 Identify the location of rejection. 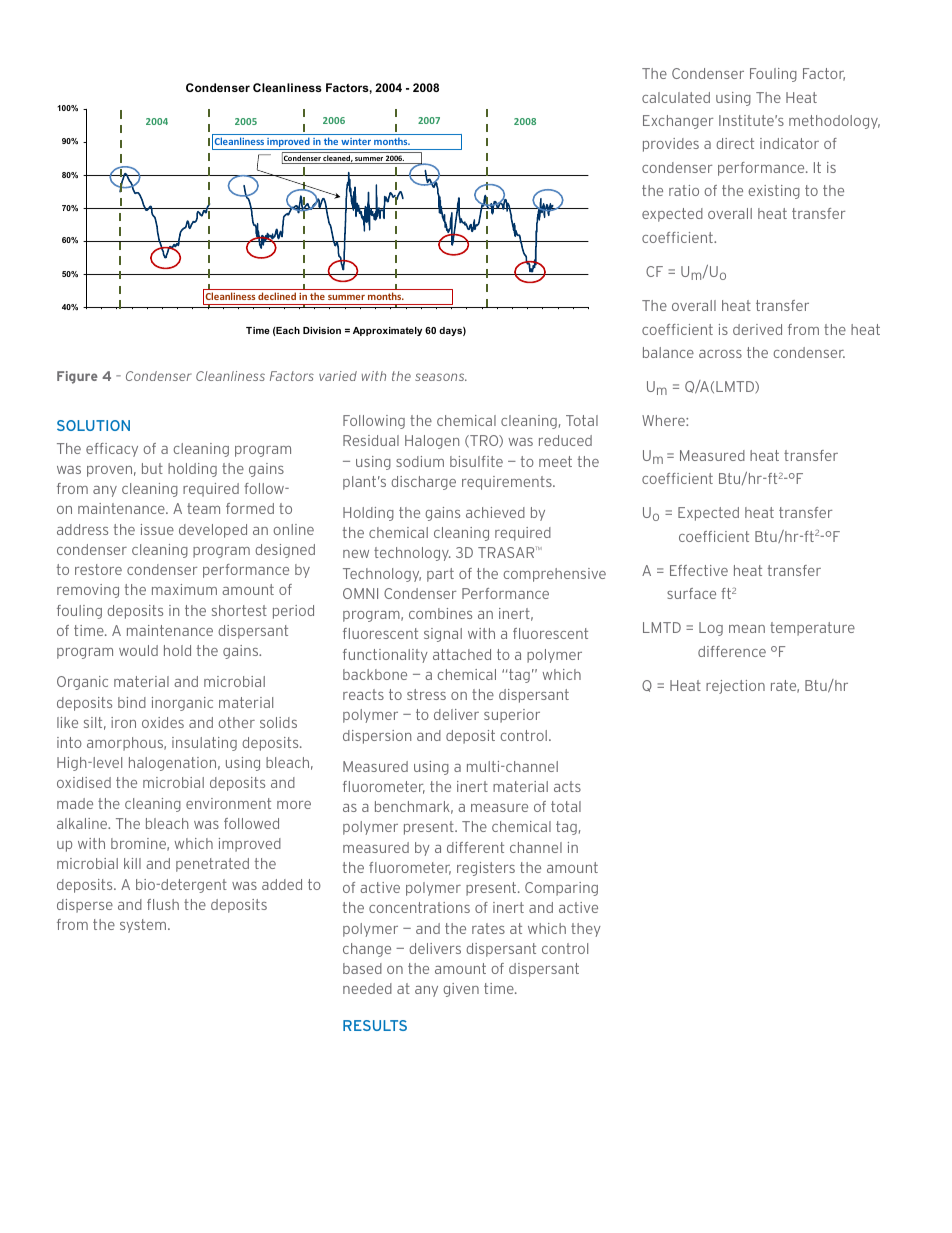
(735, 687).
